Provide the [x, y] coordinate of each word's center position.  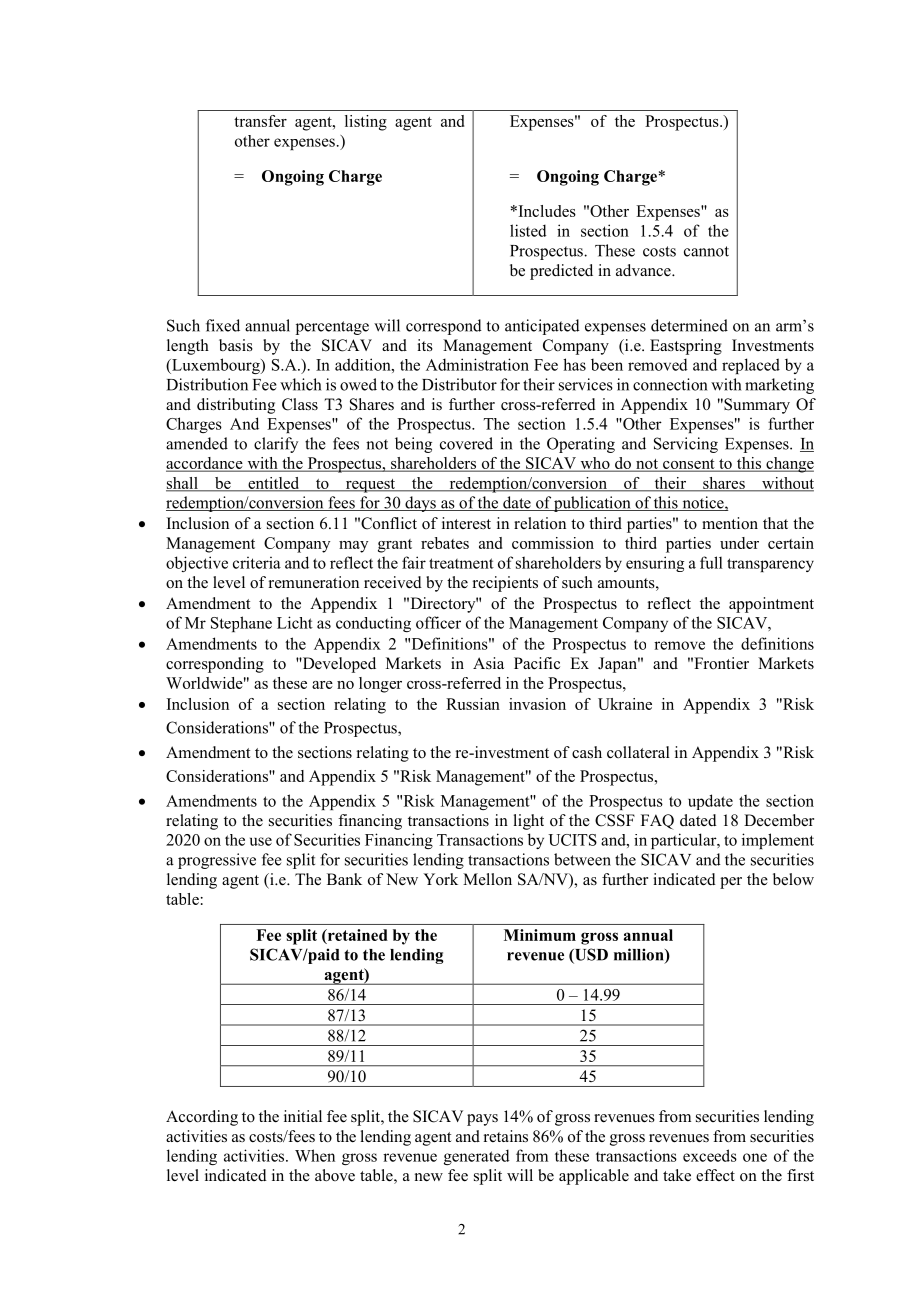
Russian [473, 704]
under [739, 543]
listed [528, 230]
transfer [260, 121]
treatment [461, 563]
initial [303, 1116]
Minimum [540, 935]
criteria [257, 563]
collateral [638, 752]
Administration [477, 364]
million [640, 955]
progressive [217, 861]
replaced [751, 366]
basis [236, 345]
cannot [706, 251]
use [261, 841]
